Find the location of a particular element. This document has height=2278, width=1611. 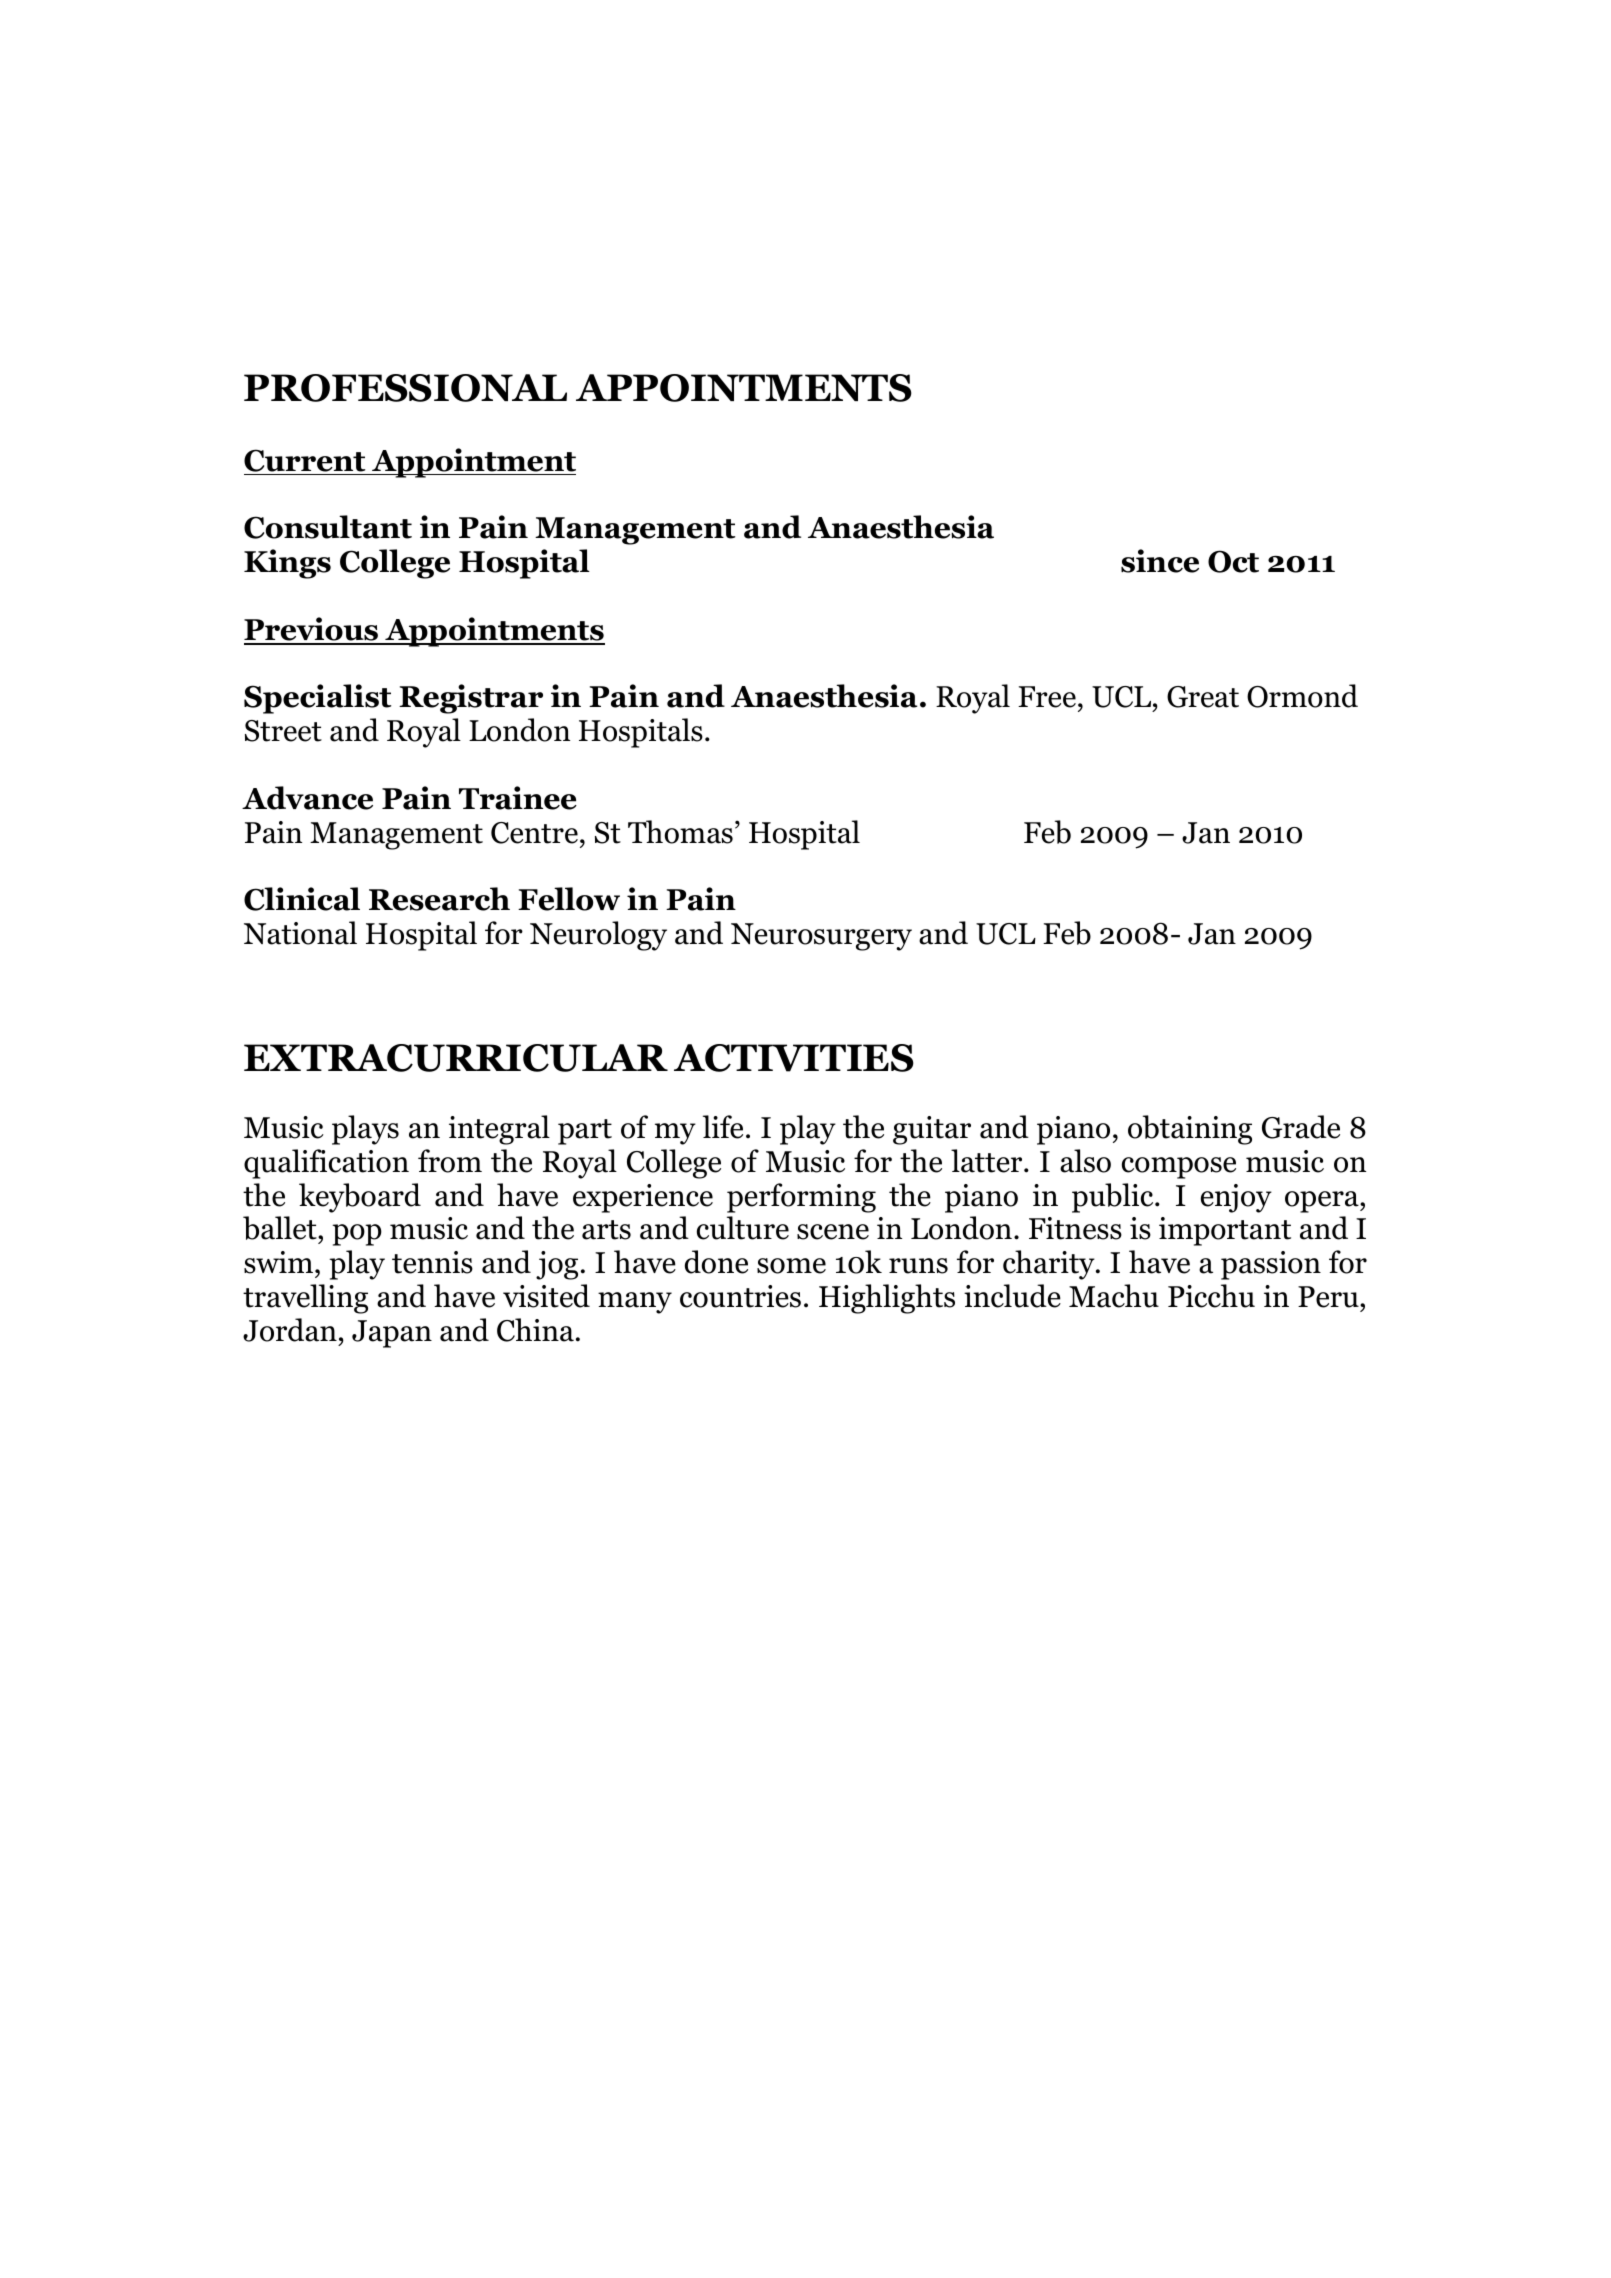

Oct is located at coordinates (1233, 561).
